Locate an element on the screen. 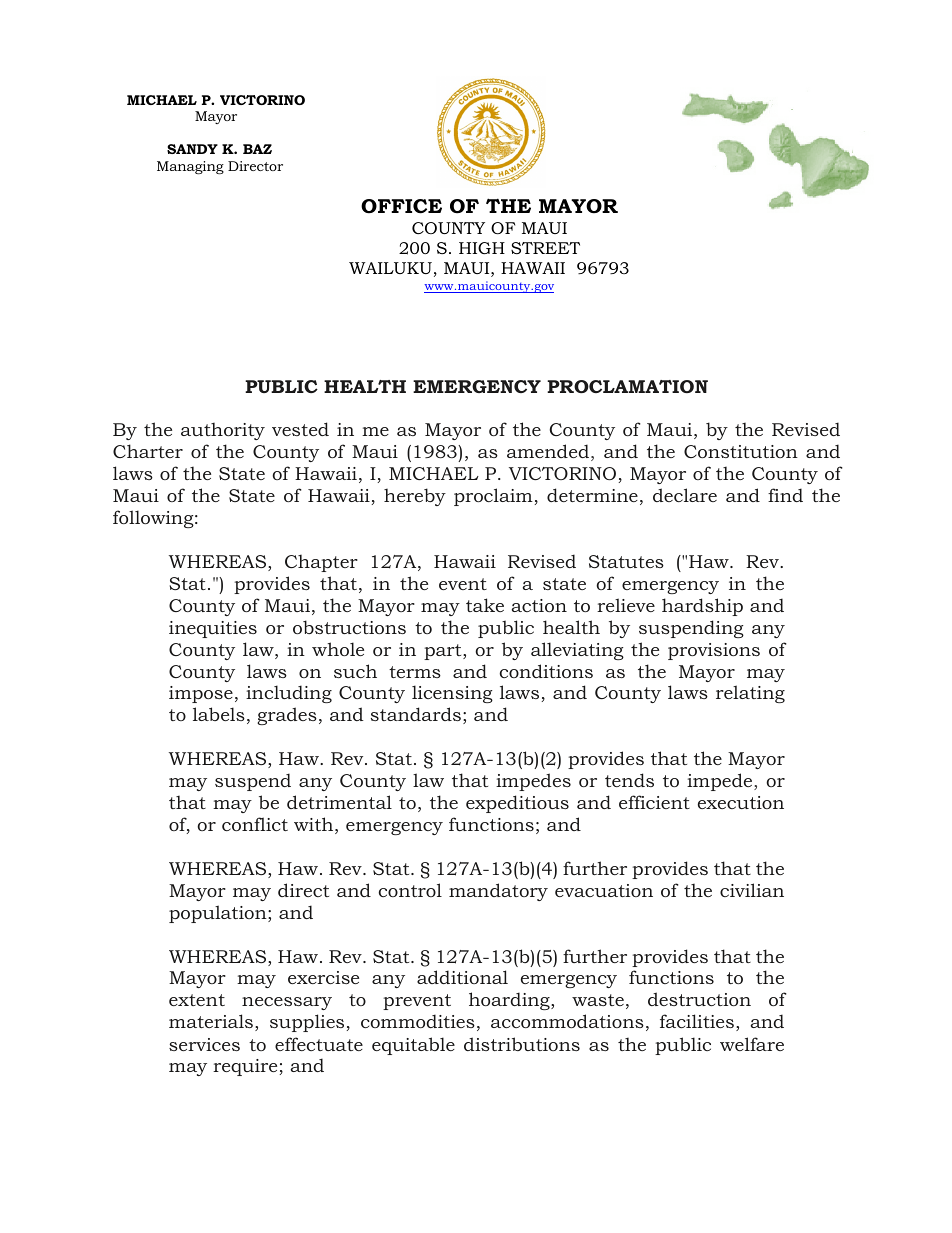 This screenshot has height=1233, width=952. Managing is located at coordinates (190, 168).
